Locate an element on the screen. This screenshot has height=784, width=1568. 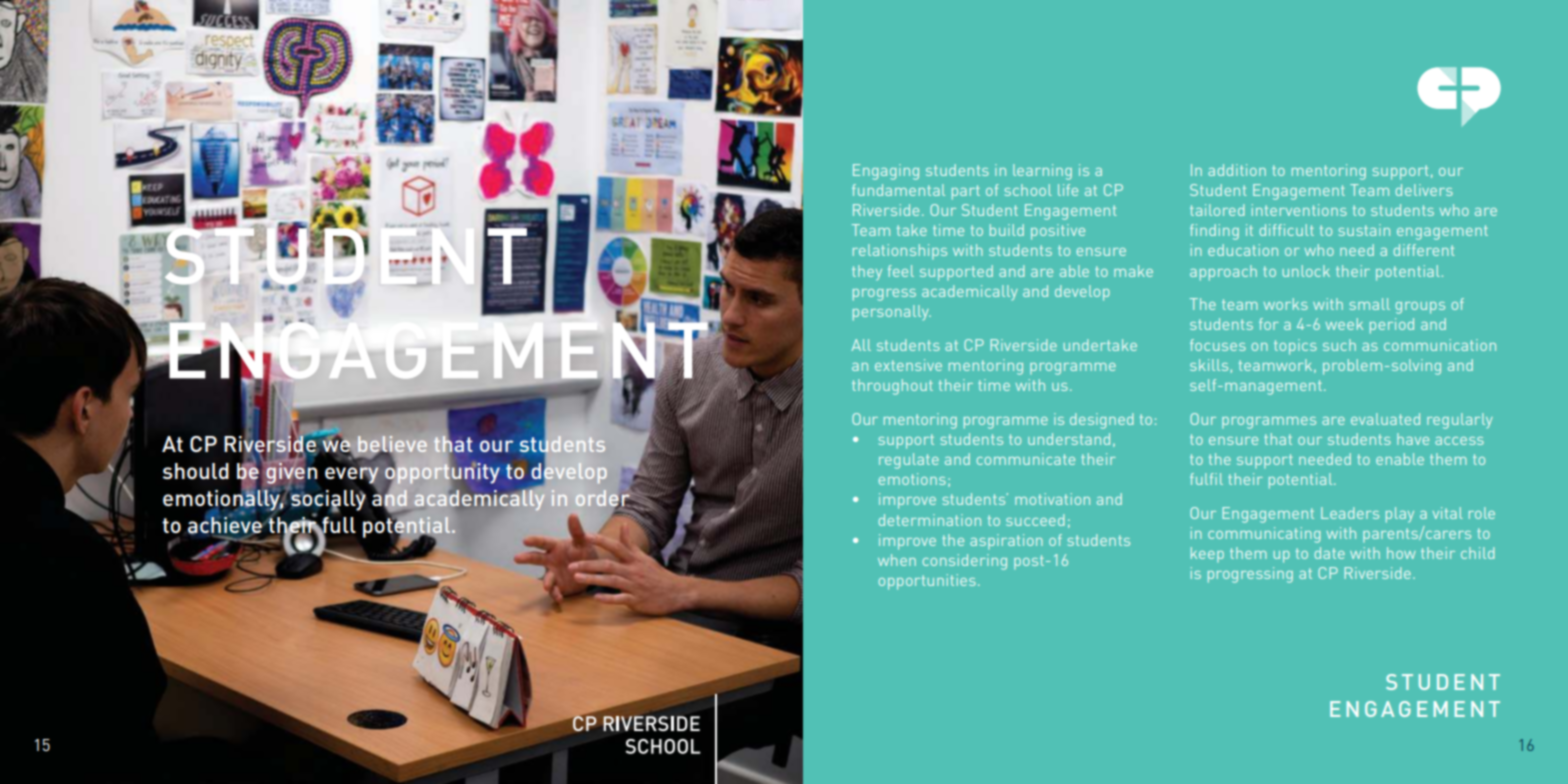
they is located at coordinates (867, 273).
